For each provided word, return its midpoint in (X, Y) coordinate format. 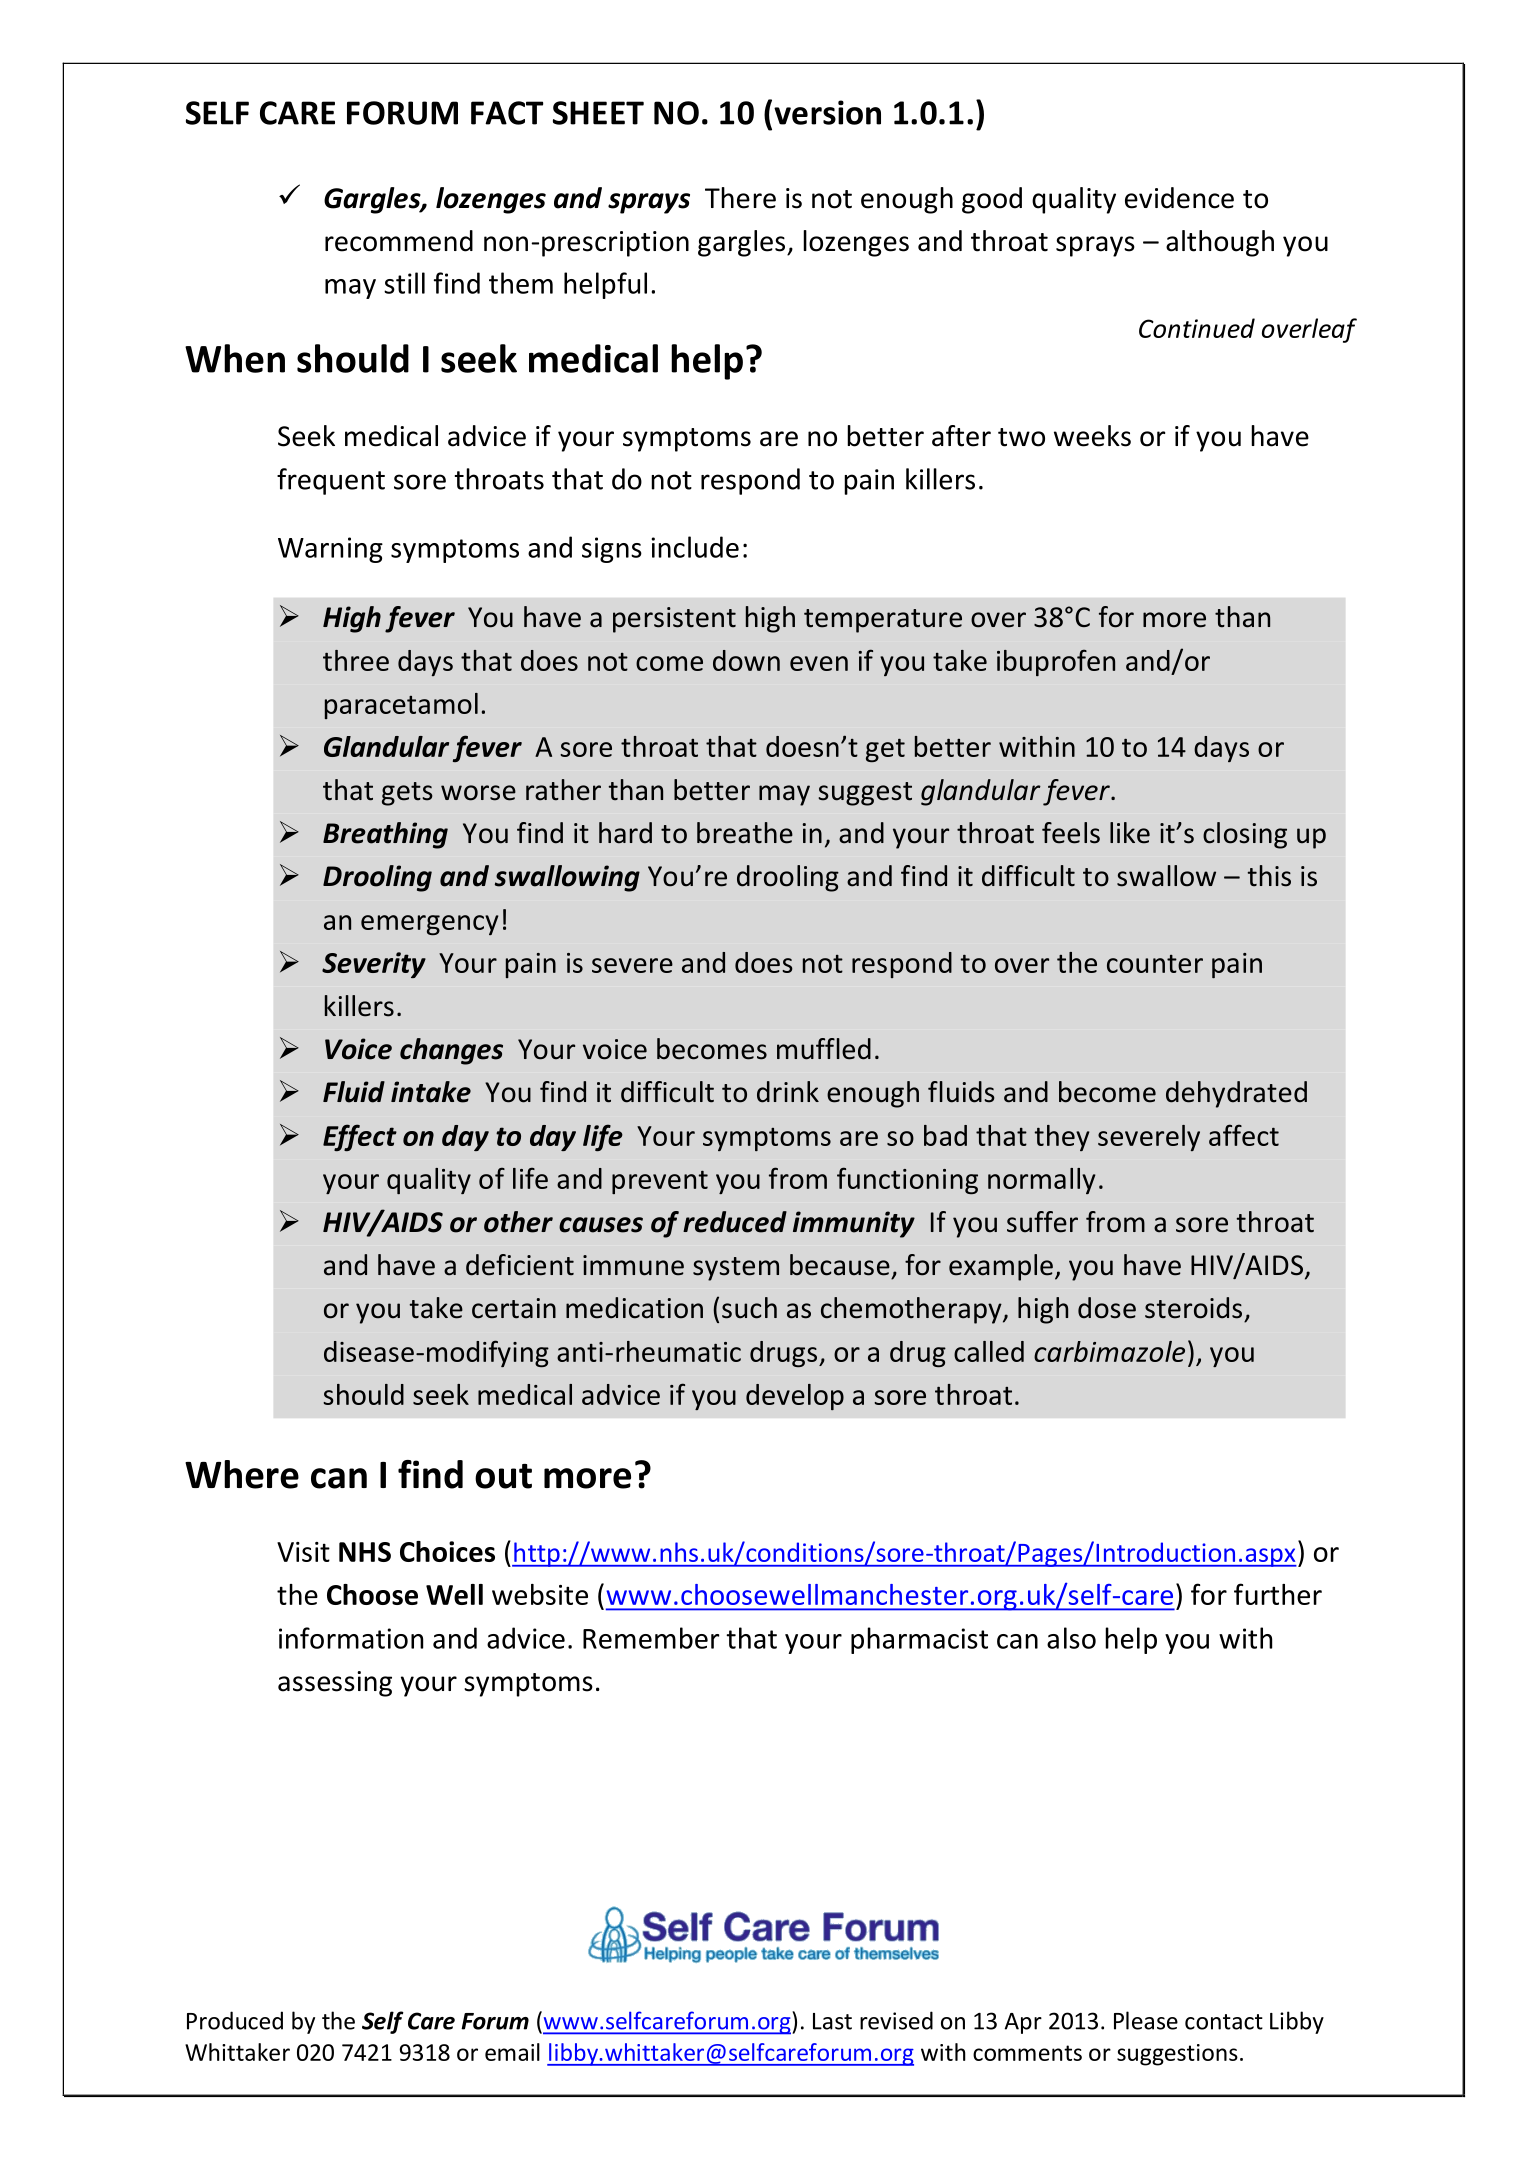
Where (242, 1474)
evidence (1179, 198)
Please (1146, 2020)
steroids (1193, 1308)
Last (832, 2021)
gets (407, 794)
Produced (235, 2020)
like (1130, 833)
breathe (745, 833)
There (740, 198)
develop (795, 1397)
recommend (399, 241)
